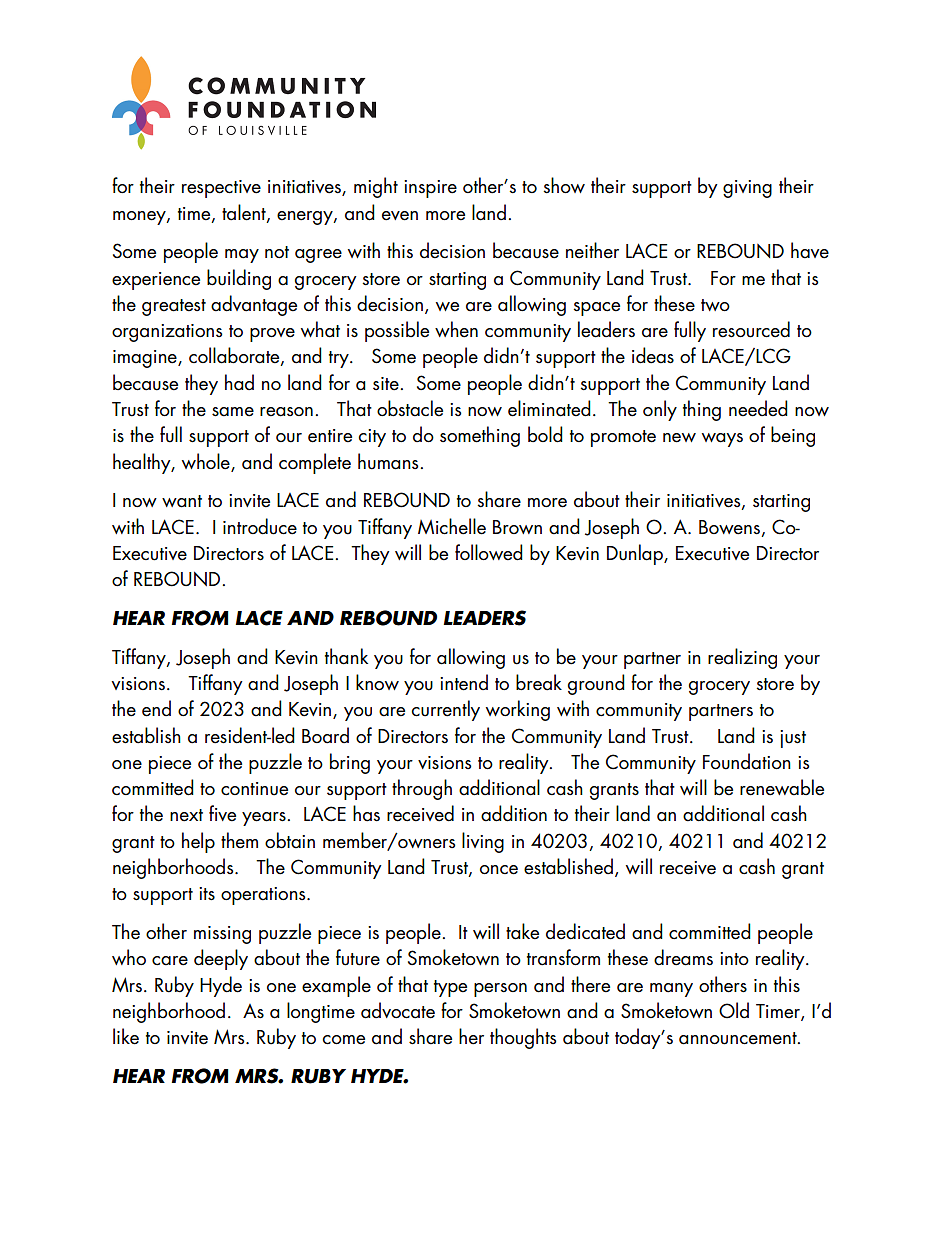  I want to click on giving, so click(747, 189).
